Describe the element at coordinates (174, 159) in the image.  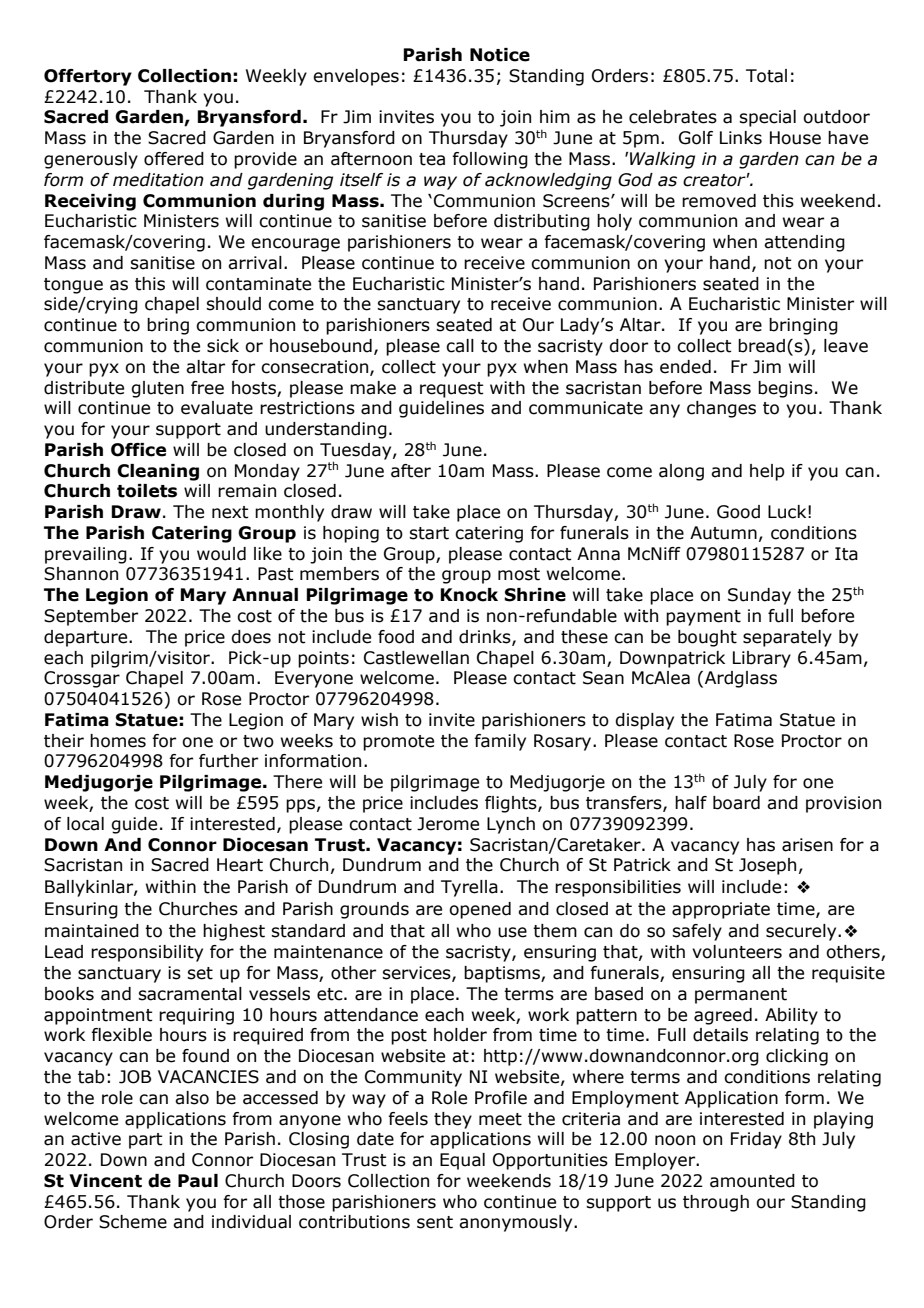
I see `offered` at that location.
